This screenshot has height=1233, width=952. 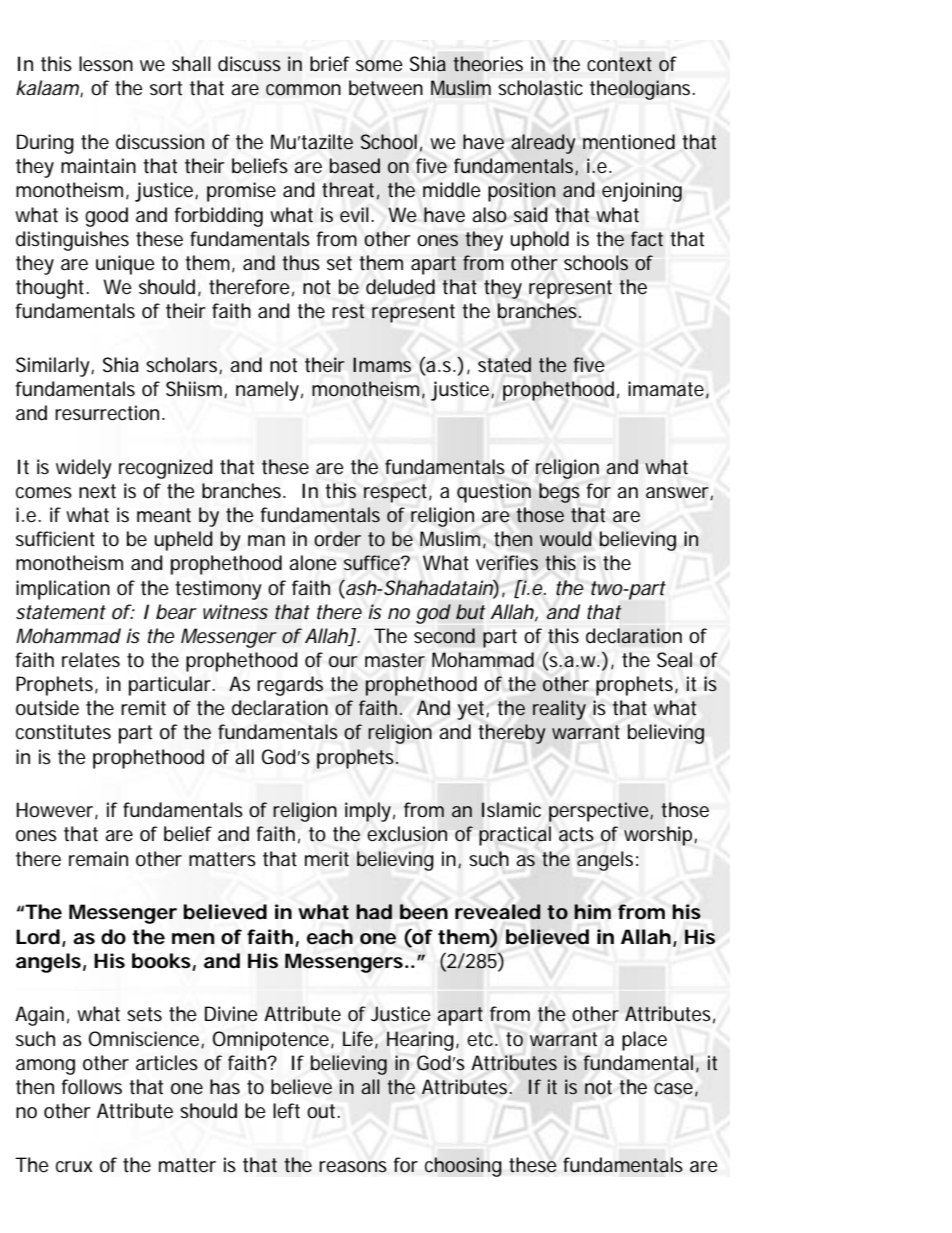 I want to click on perspective, so click(x=600, y=812).
